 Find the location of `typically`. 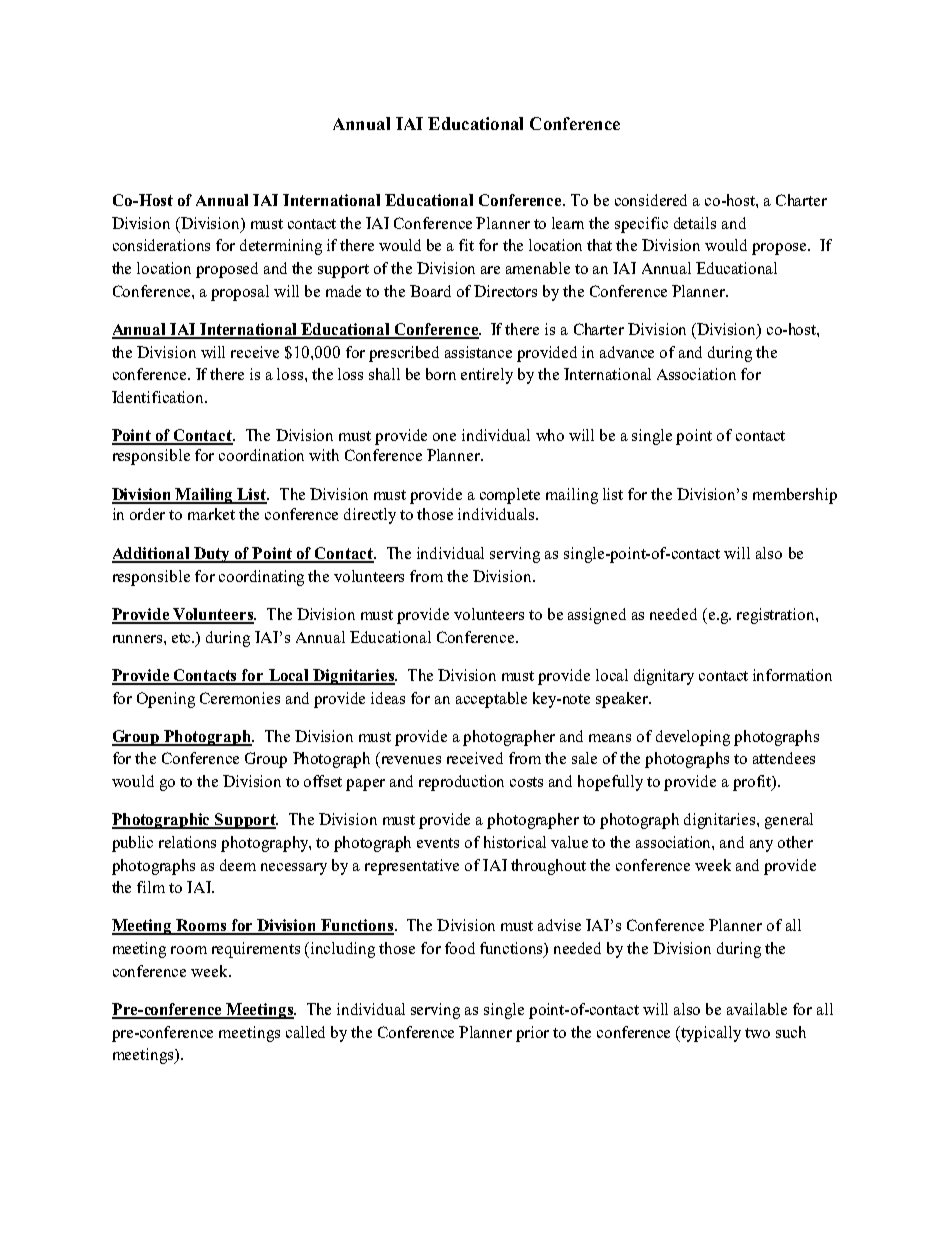

typically is located at coordinates (711, 1034).
